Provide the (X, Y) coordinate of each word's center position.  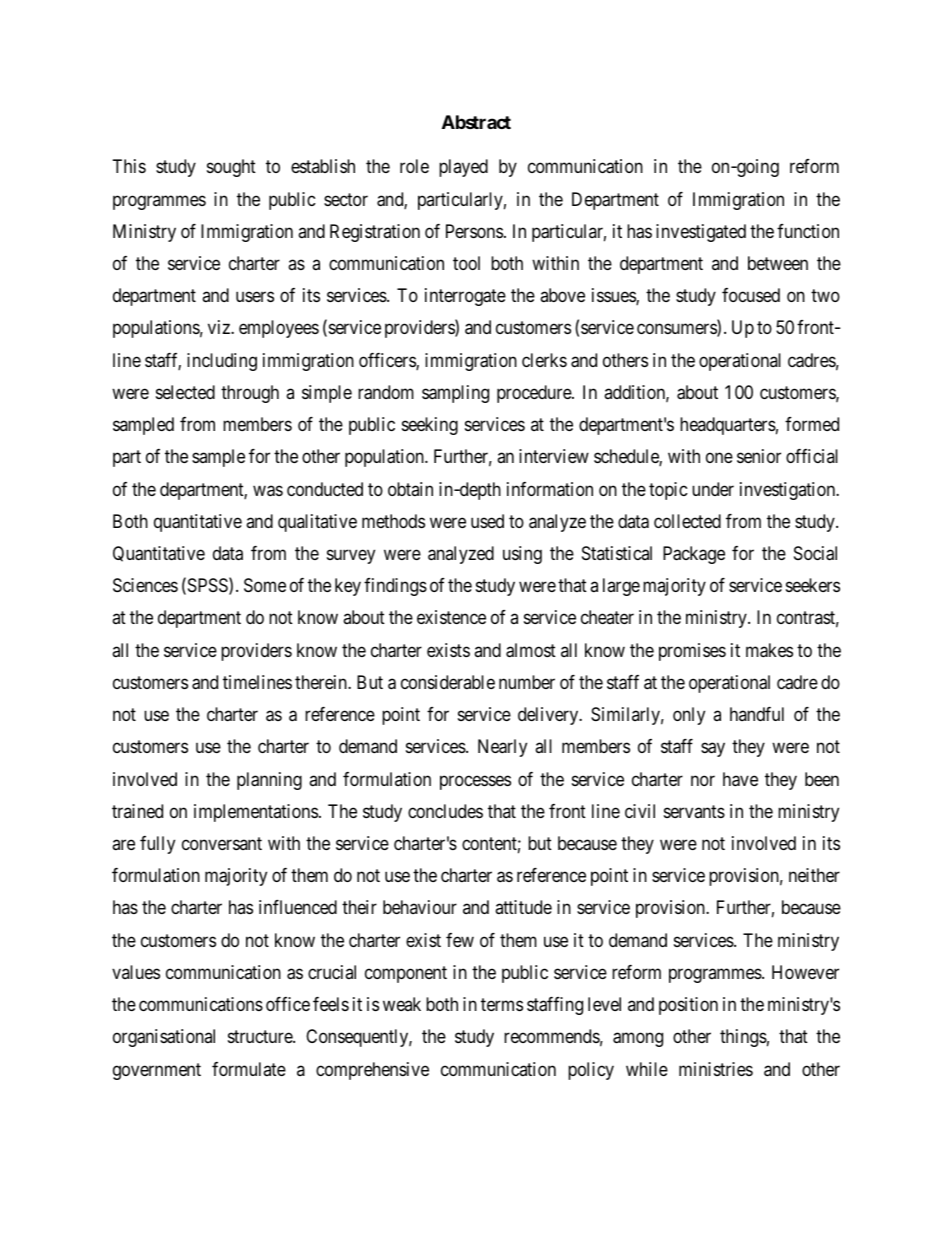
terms (502, 1004)
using (522, 555)
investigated (701, 233)
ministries (716, 1069)
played (463, 168)
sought (231, 168)
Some (265, 585)
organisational (164, 1038)
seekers (813, 585)
